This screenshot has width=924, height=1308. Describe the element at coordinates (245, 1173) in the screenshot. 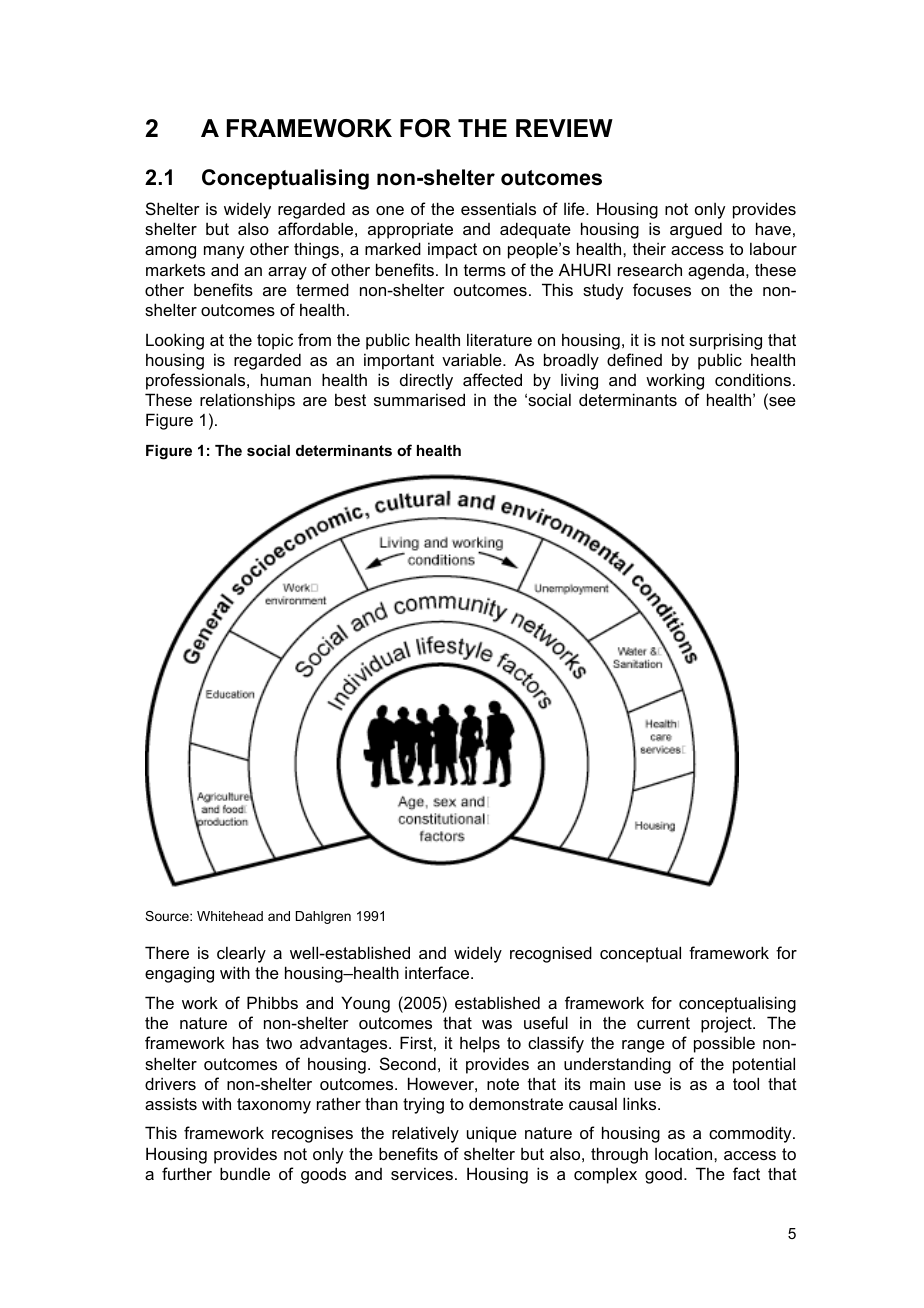

I see `bundle` at that location.
